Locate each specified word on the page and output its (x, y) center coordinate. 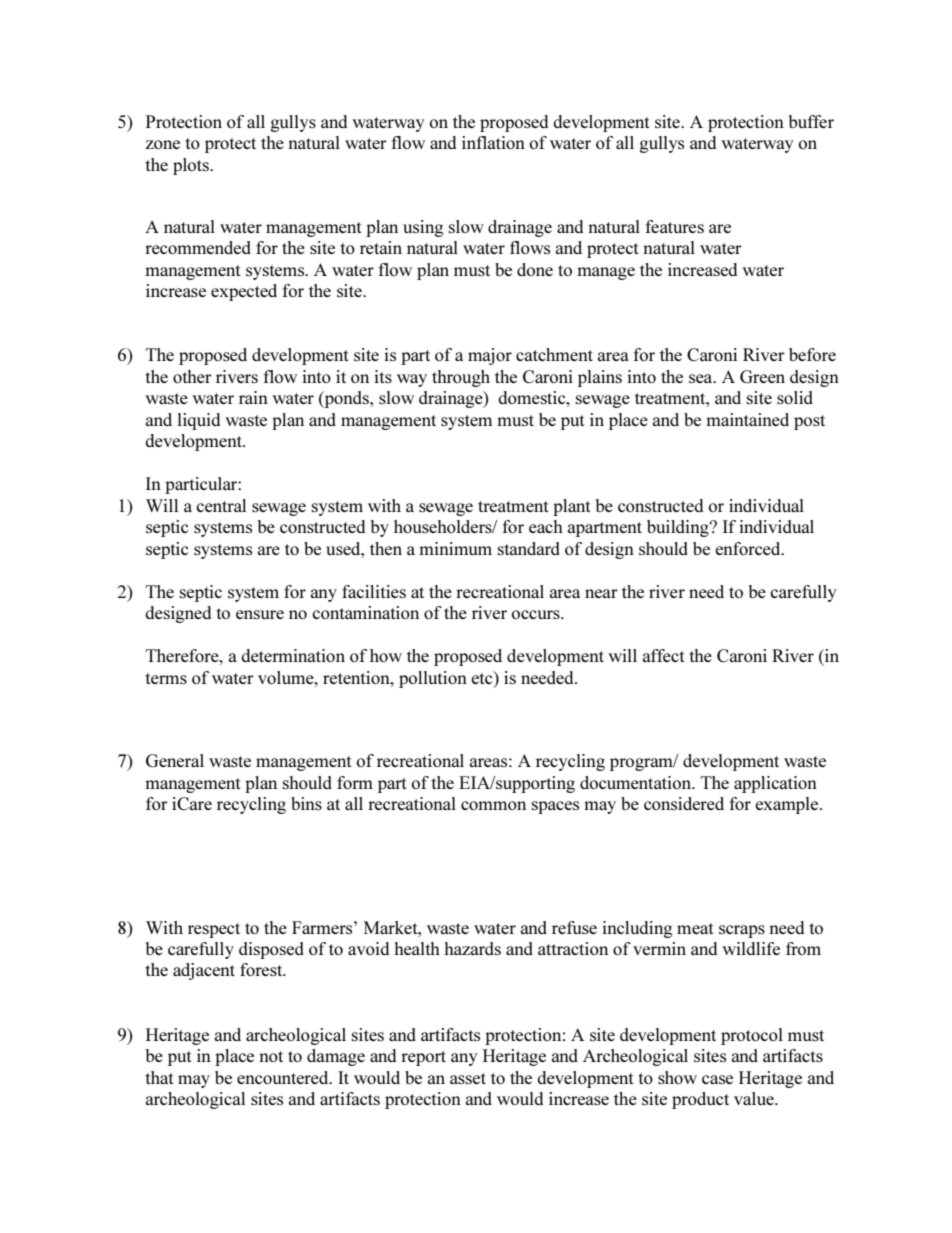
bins (306, 803)
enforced (749, 548)
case (717, 1079)
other (192, 376)
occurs (537, 614)
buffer (811, 121)
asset (468, 1078)
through (461, 378)
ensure (260, 614)
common (493, 805)
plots (192, 166)
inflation (493, 142)
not (271, 1056)
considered (684, 803)
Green (762, 376)
